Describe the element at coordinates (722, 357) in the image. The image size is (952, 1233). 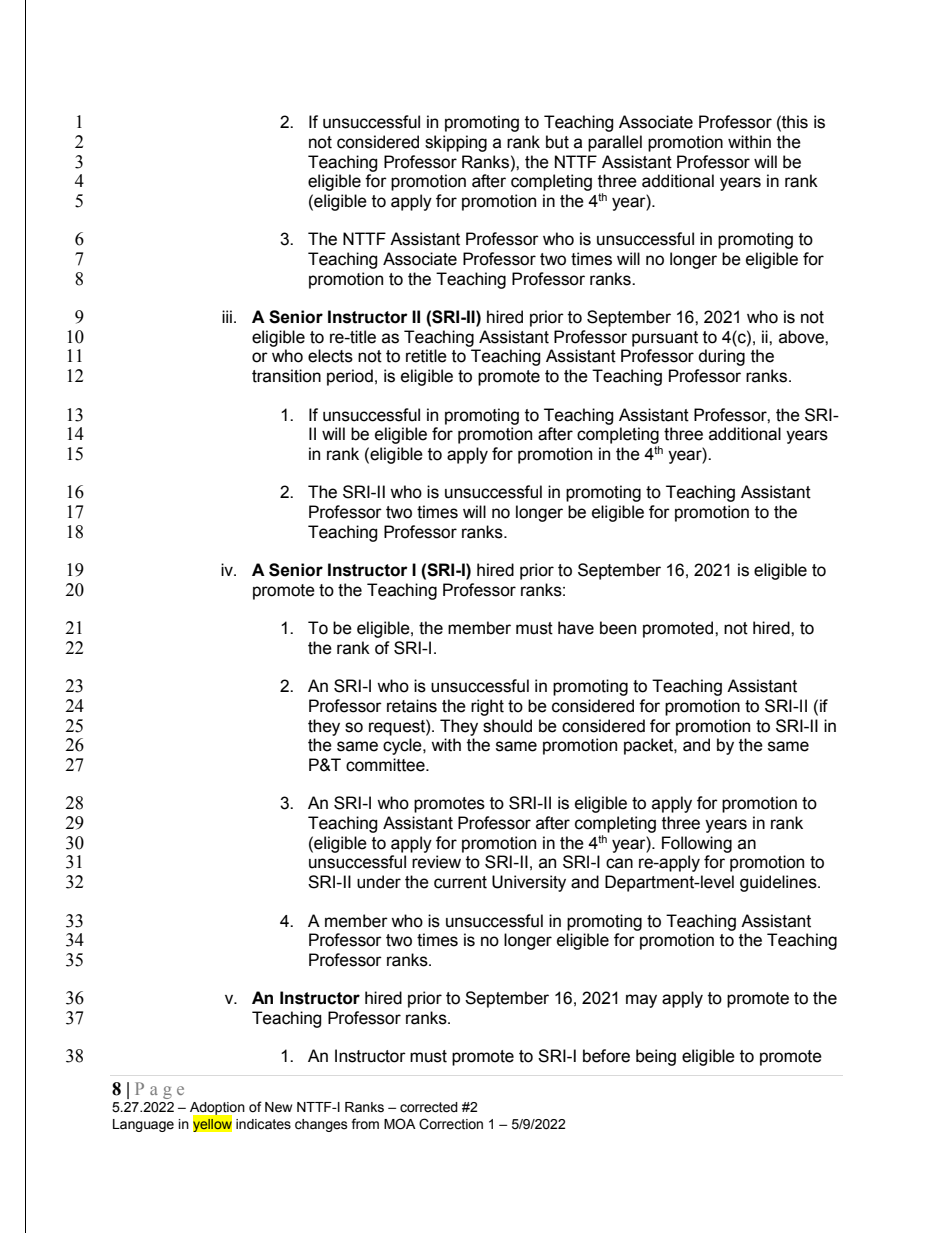
I see `during` at that location.
